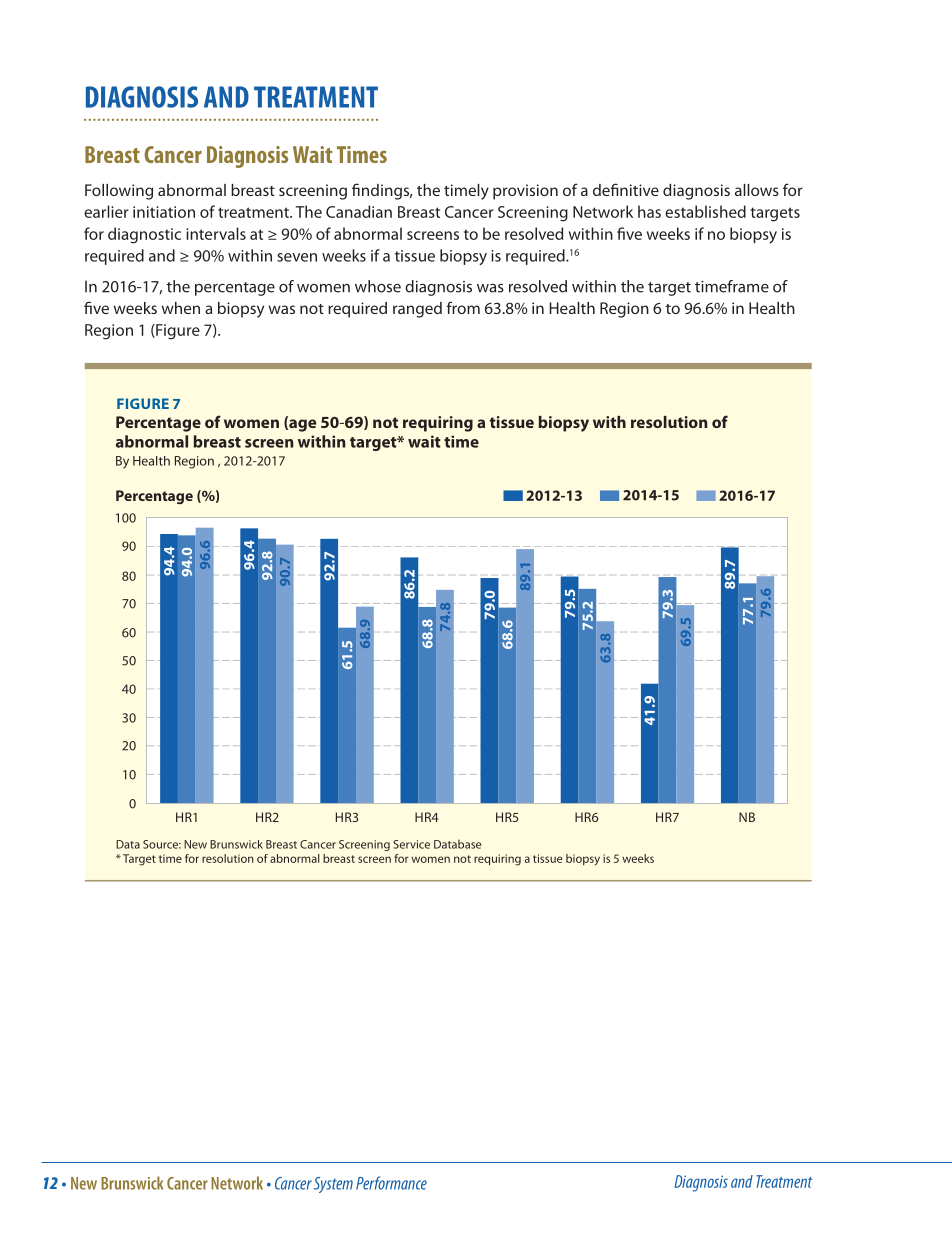  I want to click on System, so click(333, 1185).
